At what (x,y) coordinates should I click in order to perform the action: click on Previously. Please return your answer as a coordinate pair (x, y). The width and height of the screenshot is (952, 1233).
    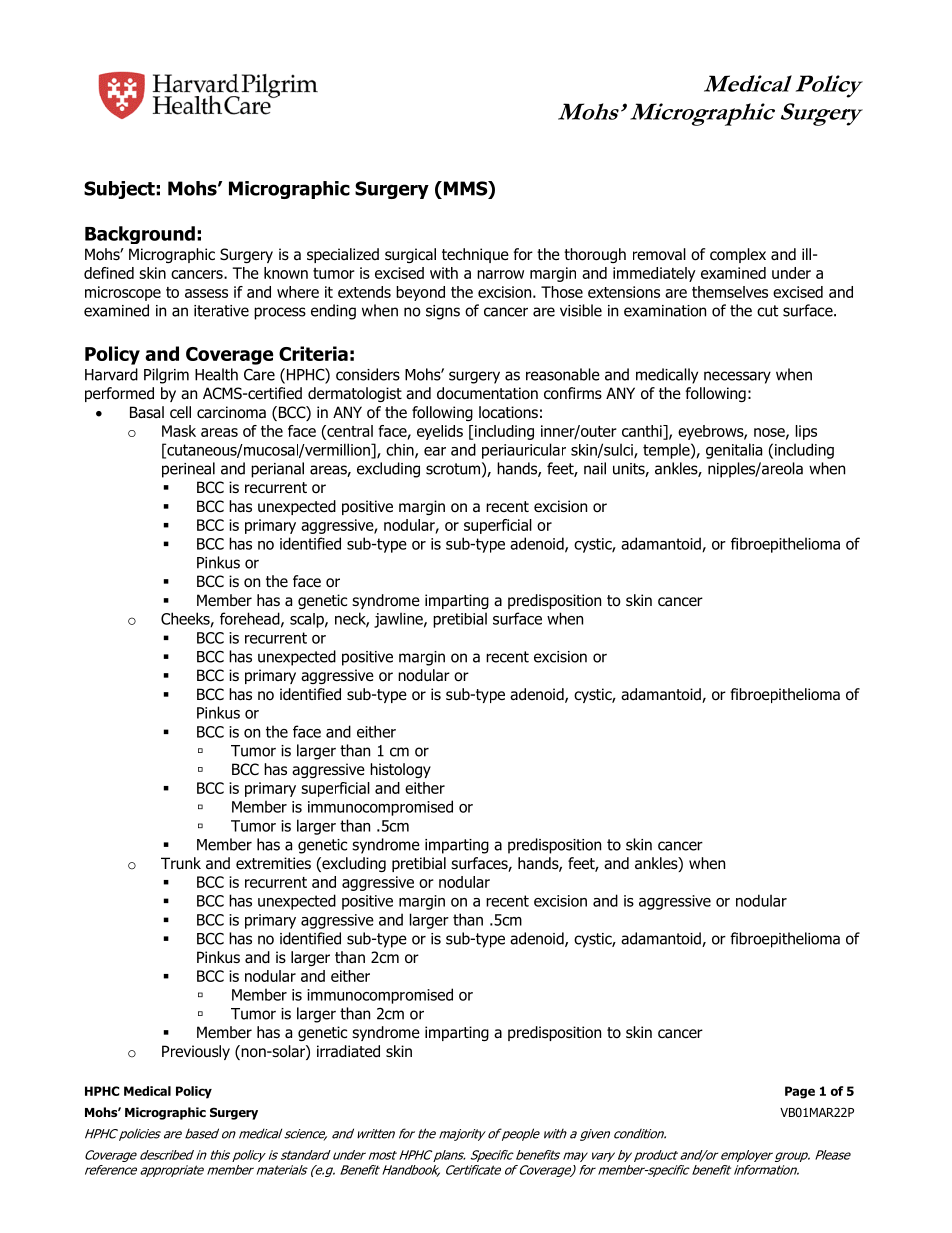
    Looking at the image, I should click on (196, 1052).
